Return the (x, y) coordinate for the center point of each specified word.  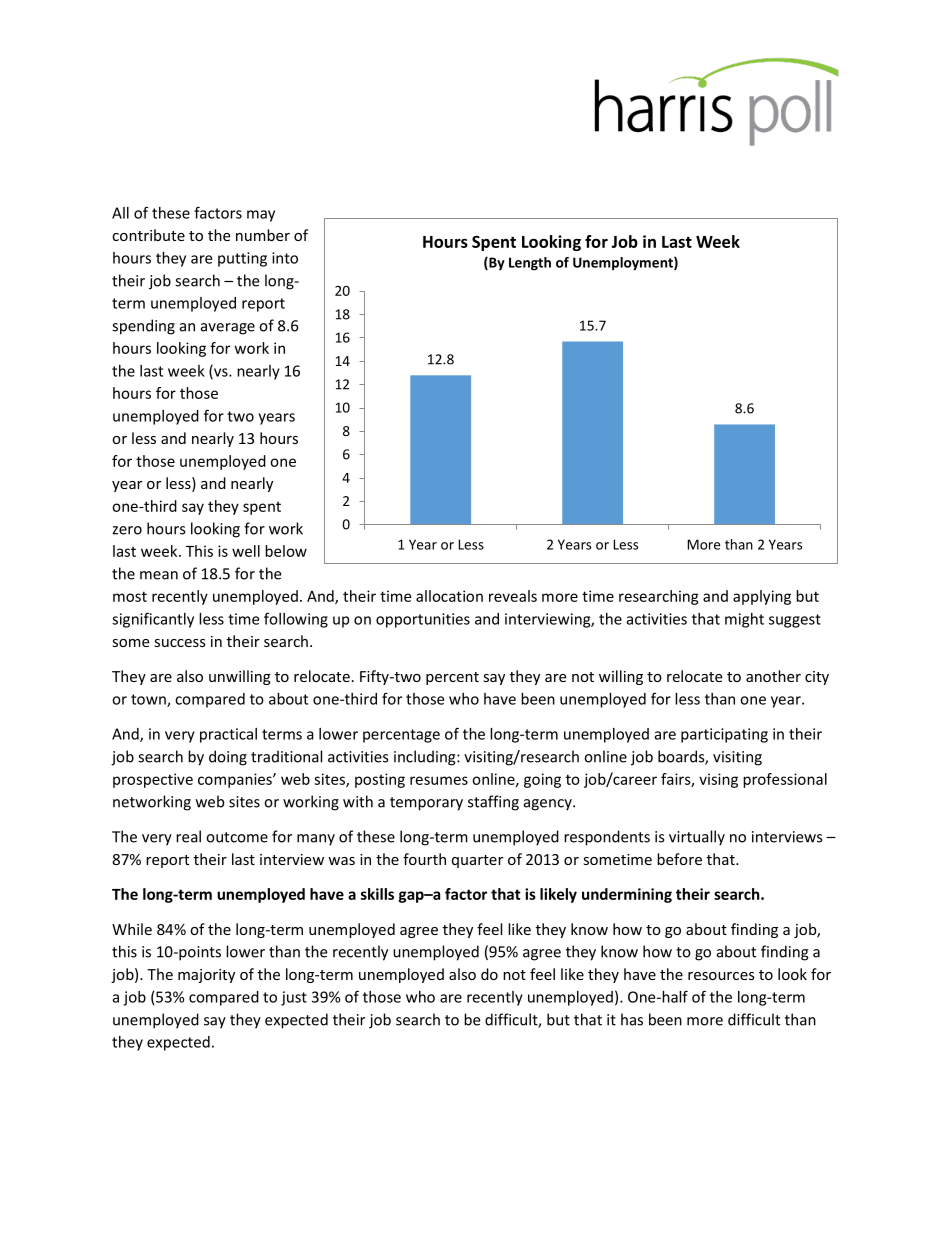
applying (762, 597)
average (228, 329)
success (180, 643)
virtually (697, 838)
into (285, 258)
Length (530, 264)
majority (206, 976)
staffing (493, 803)
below (286, 551)
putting (242, 259)
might (744, 620)
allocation (449, 596)
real (188, 836)
